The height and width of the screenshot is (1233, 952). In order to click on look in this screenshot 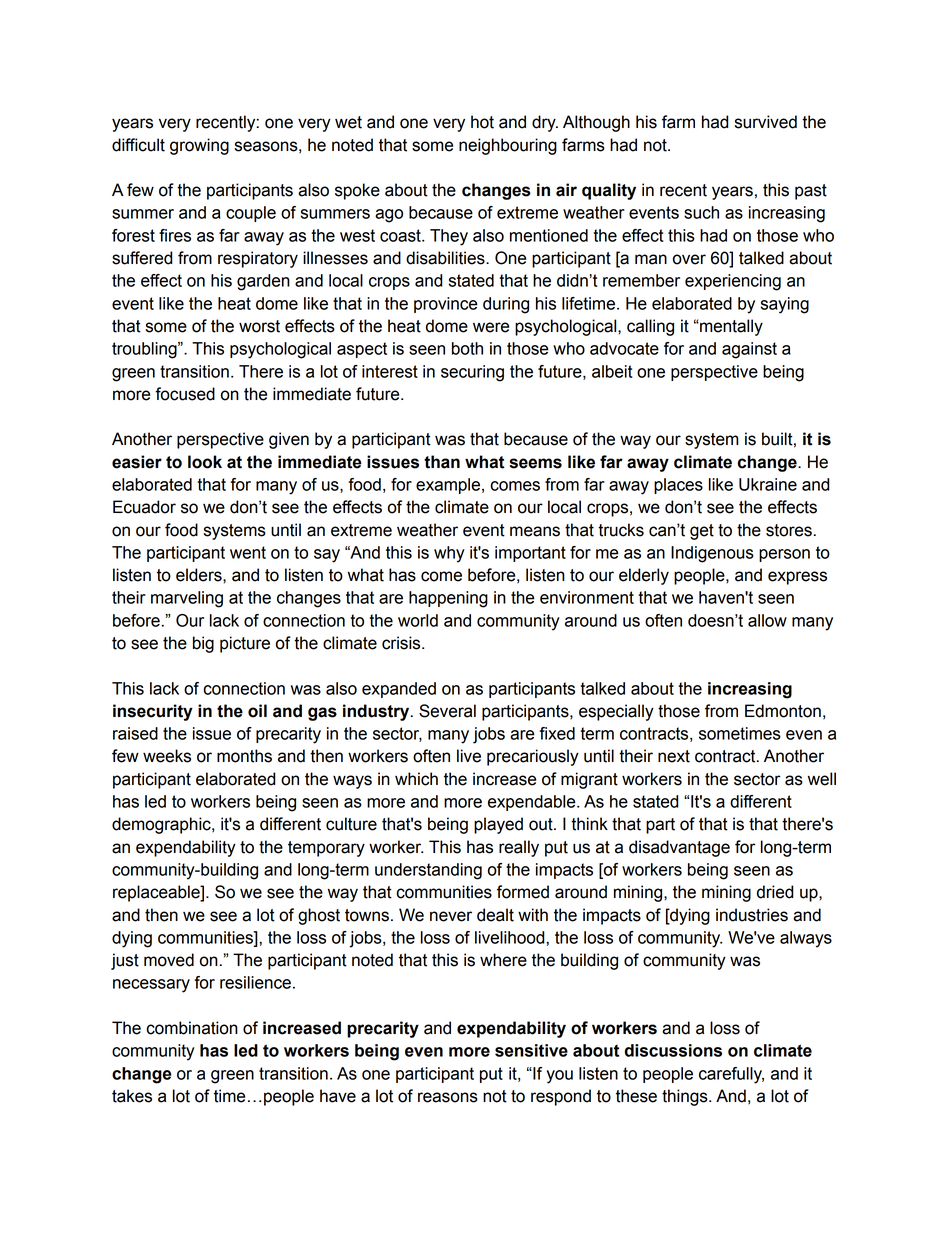, I will do `click(205, 462)`.
